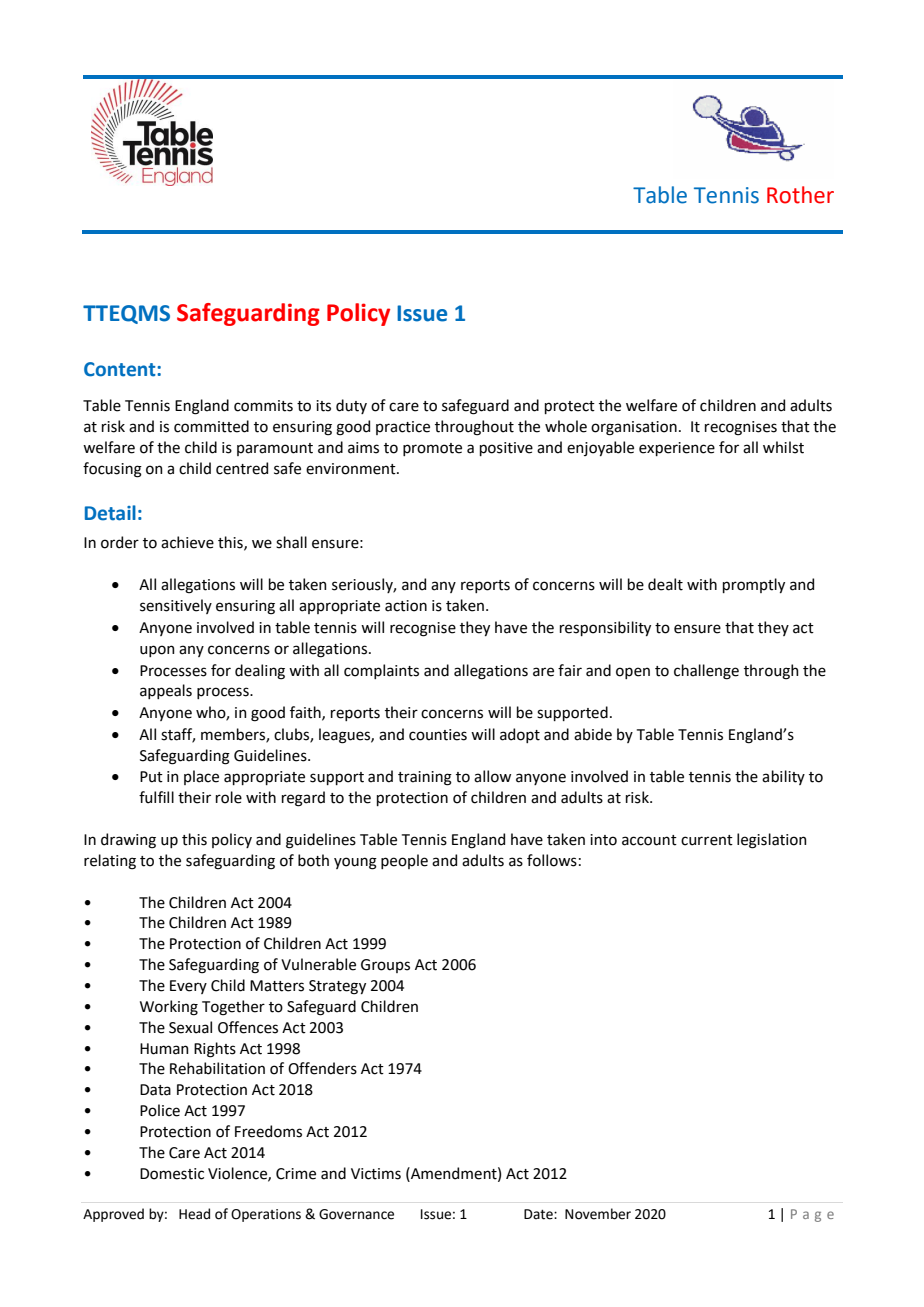  What do you see at coordinates (376, 1174) in the screenshot?
I see `Victims` at bounding box center [376, 1174].
